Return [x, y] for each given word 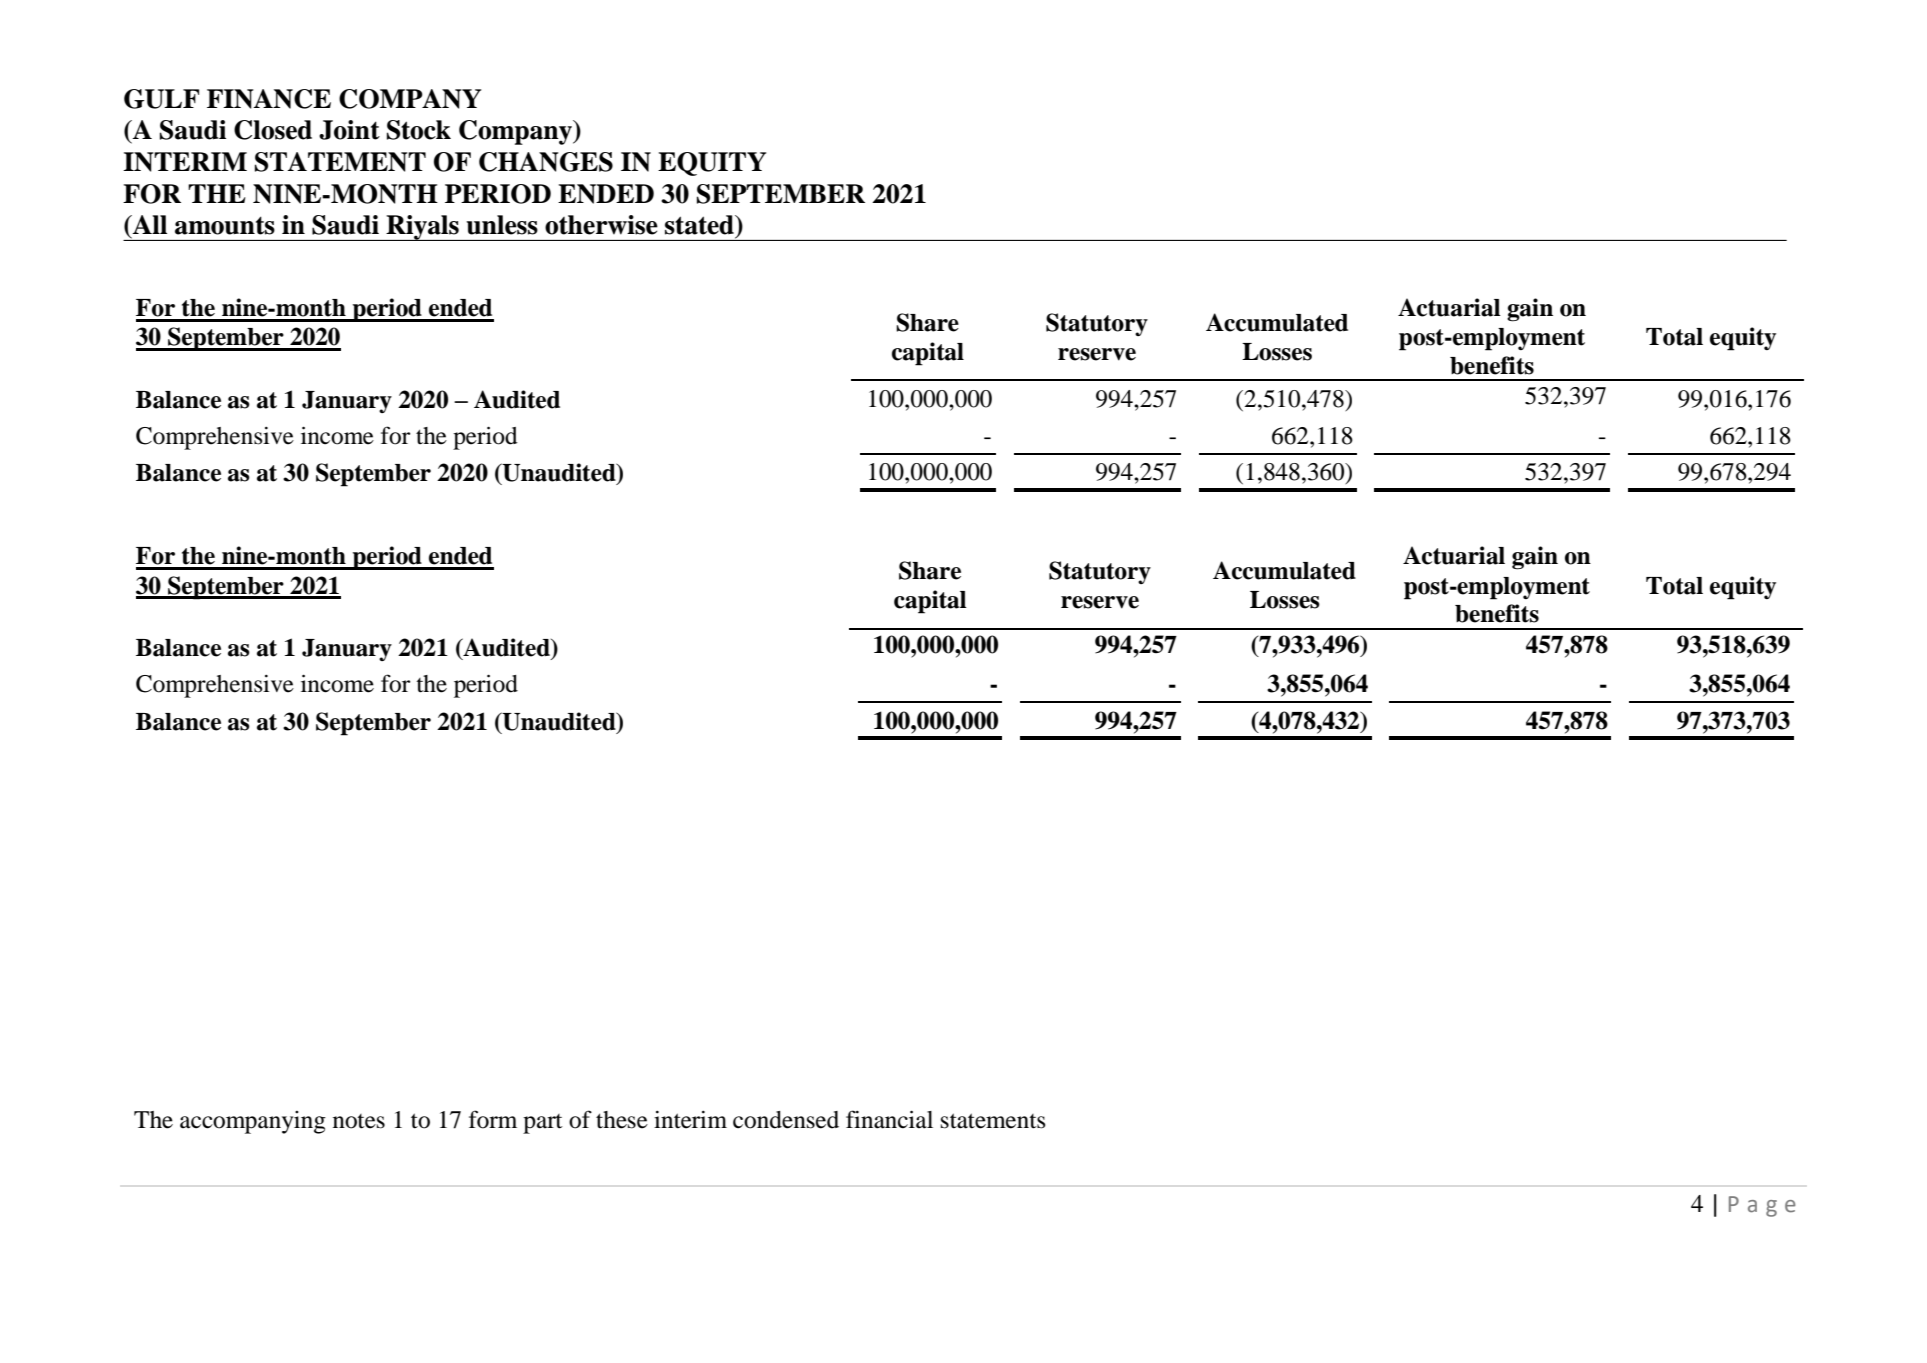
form [493, 1119]
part [543, 1124]
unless [502, 225]
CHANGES [546, 162]
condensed [786, 1120]
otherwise [601, 225]
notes [359, 1121]
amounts [225, 225]
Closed [273, 130]
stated [700, 225]
